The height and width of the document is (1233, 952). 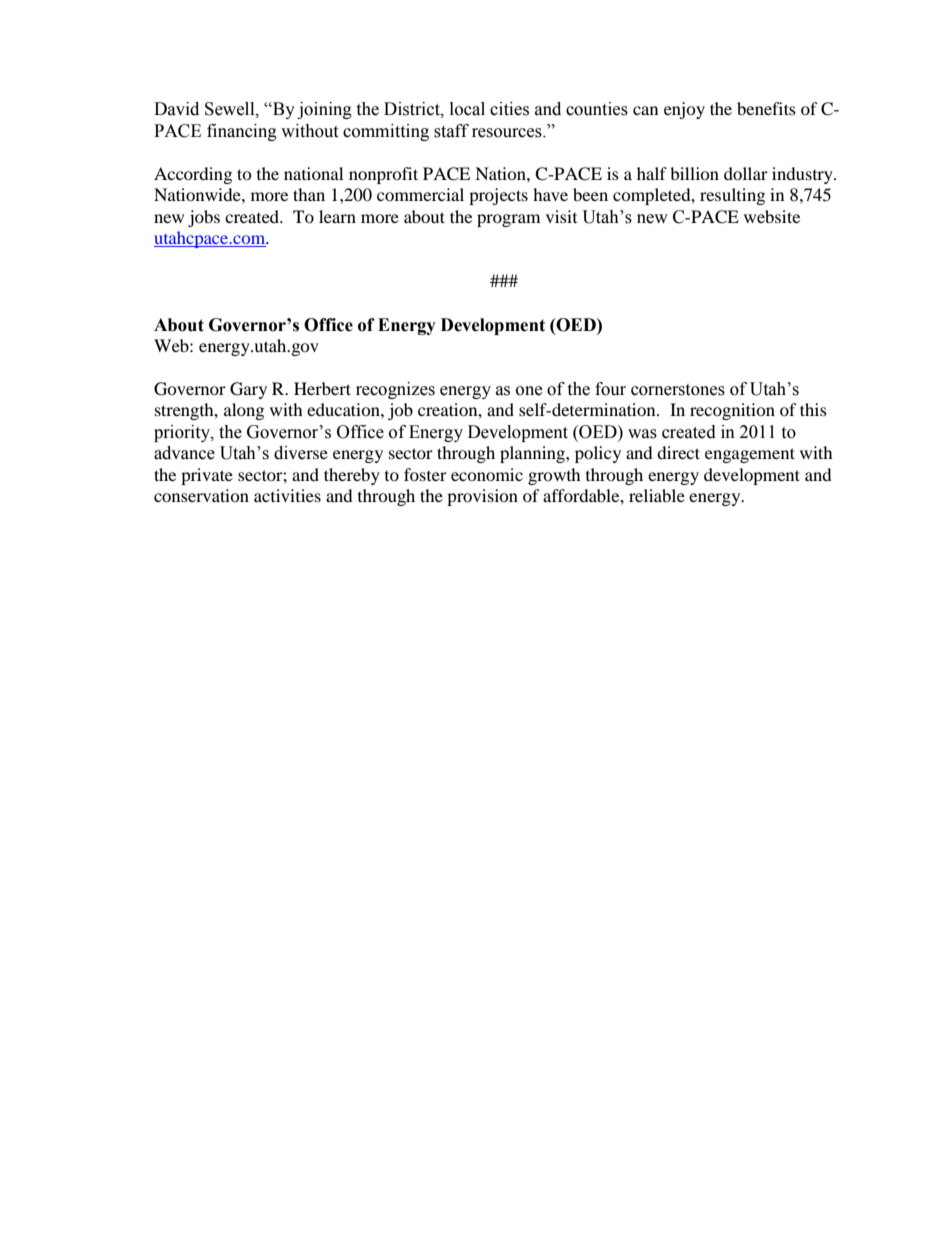 I want to click on visit, so click(x=561, y=216).
